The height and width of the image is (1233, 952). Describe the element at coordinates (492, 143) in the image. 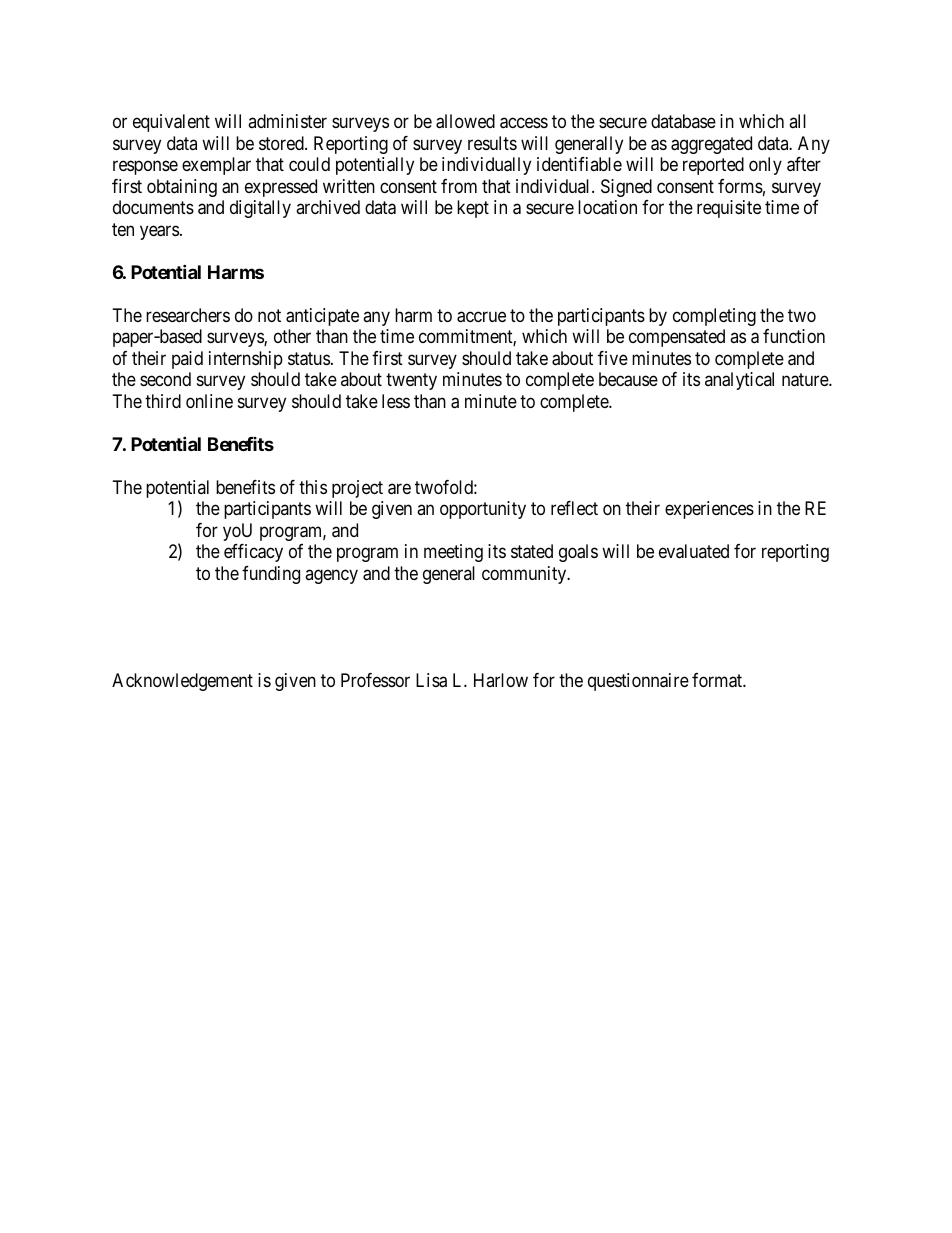

I see `results` at that location.
